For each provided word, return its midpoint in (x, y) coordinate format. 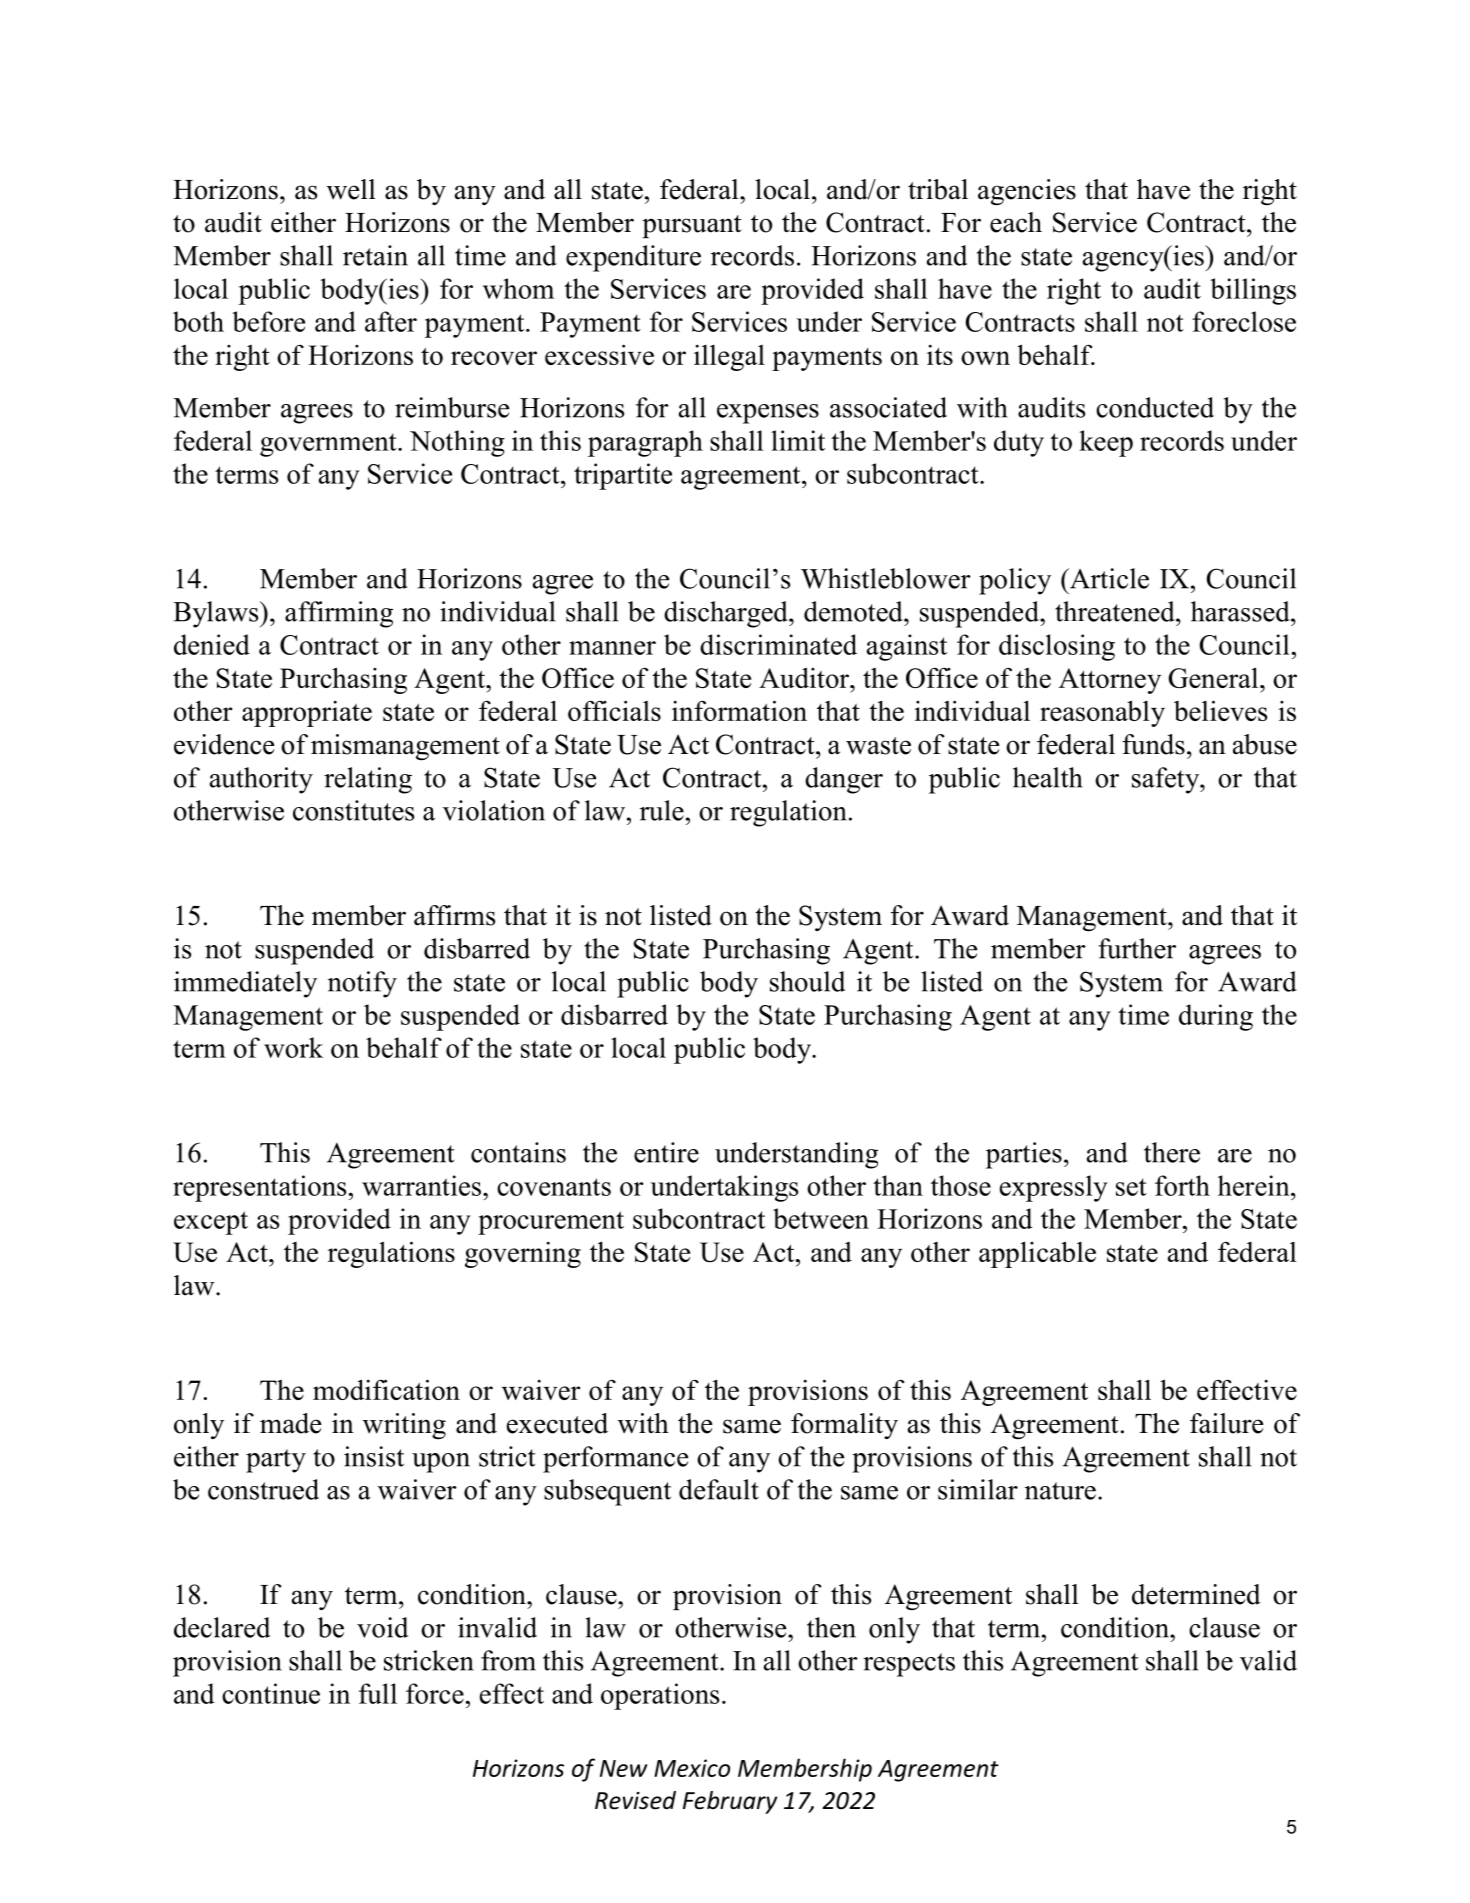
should (807, 981)
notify (362, 984)
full (378, 1693)
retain (375, 255)
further (1137, 948)
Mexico (692, 1768)
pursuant (692, 226)
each (1016, 222)
